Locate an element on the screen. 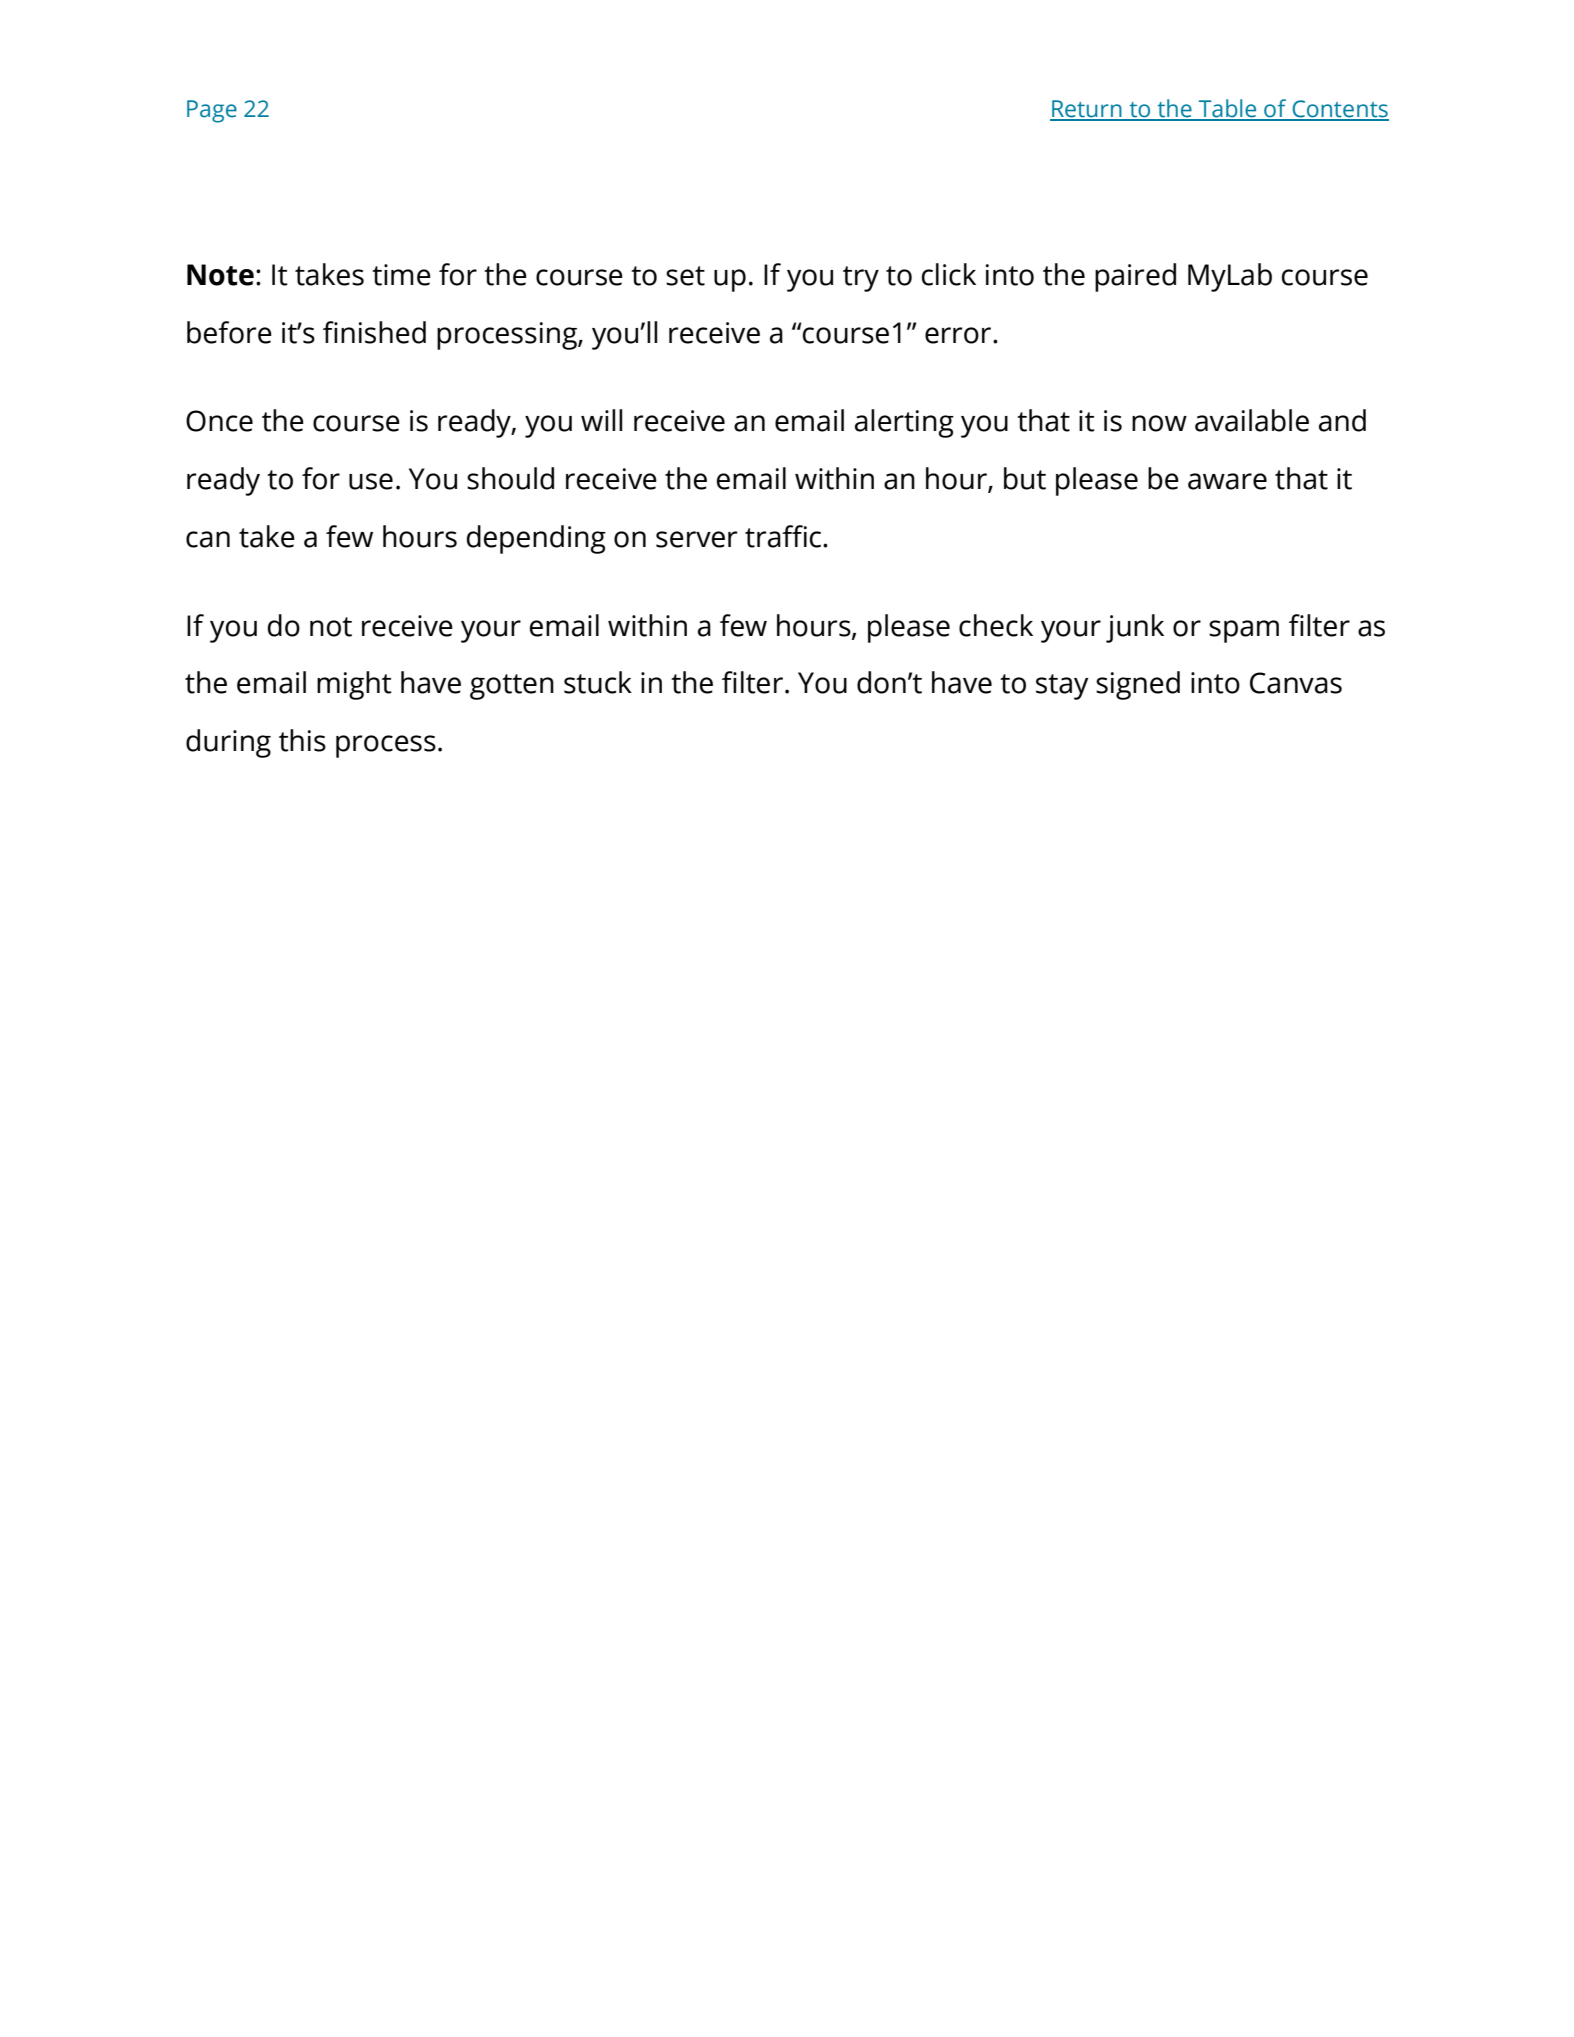 This screenshot has height=2037, width=1574. stuck is located at coordinates (598, 682).
